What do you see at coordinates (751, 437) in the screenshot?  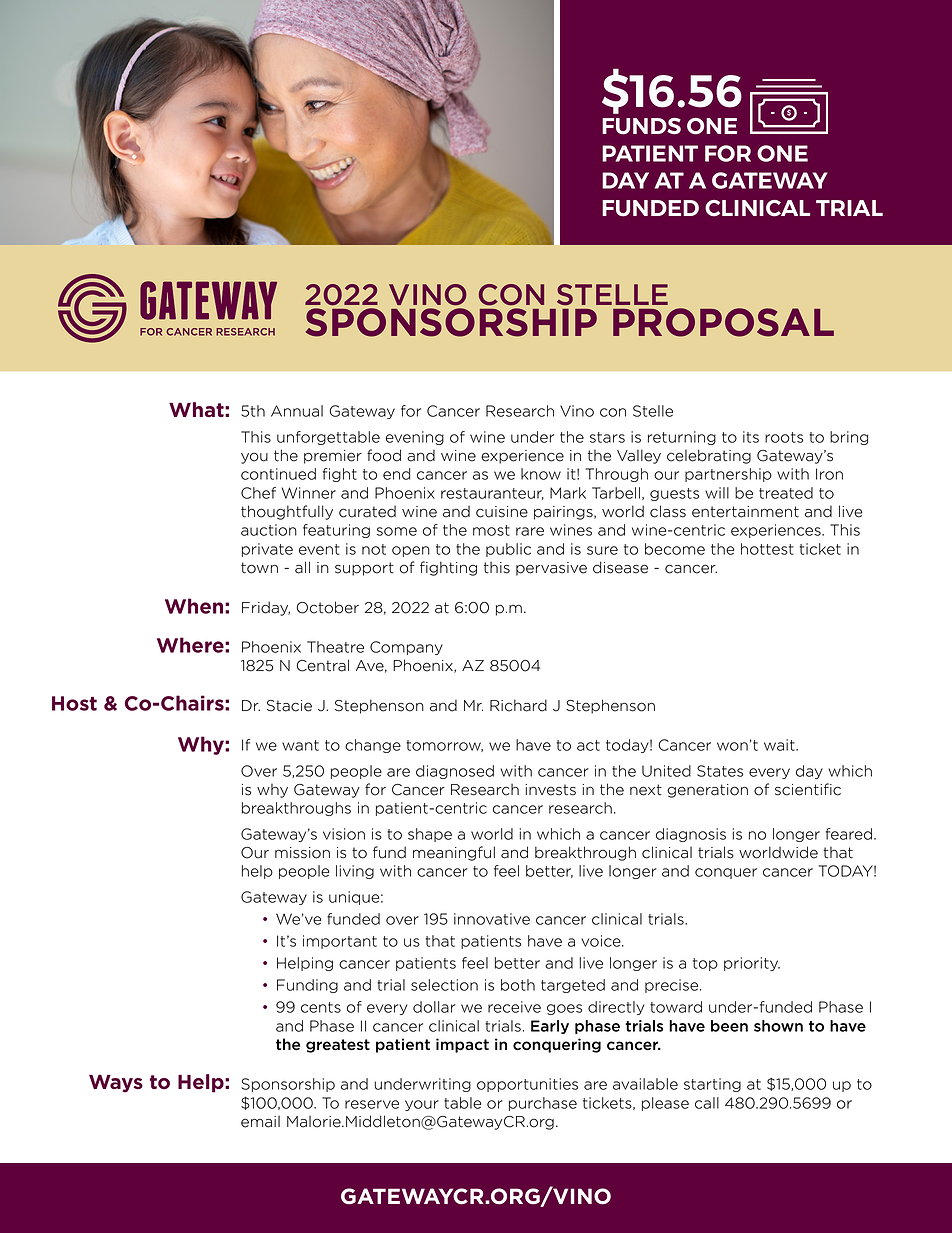 I see `its` at bounding box center [751, 437].
